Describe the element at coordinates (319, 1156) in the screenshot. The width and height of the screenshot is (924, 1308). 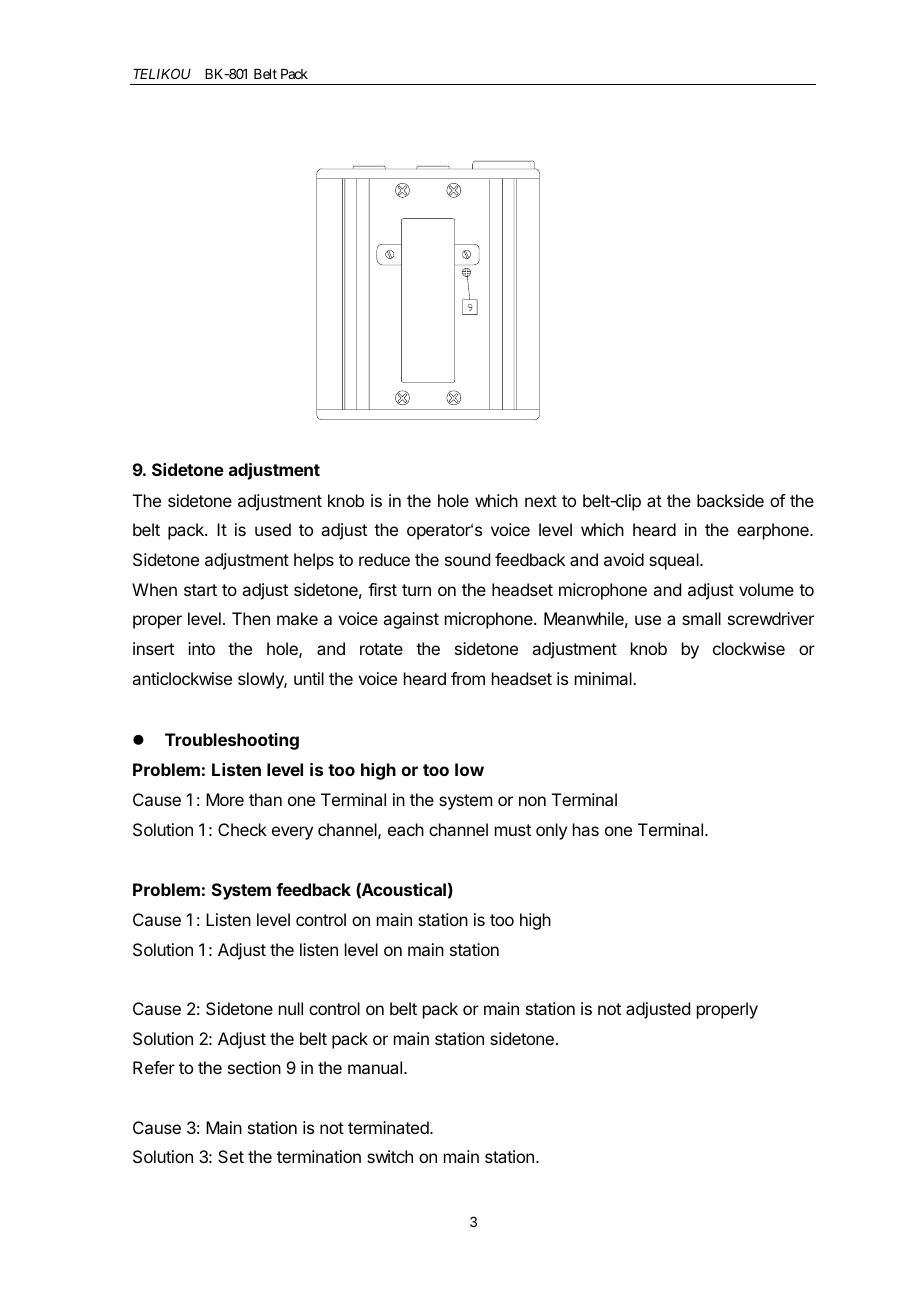
I see `termination` at that location.
